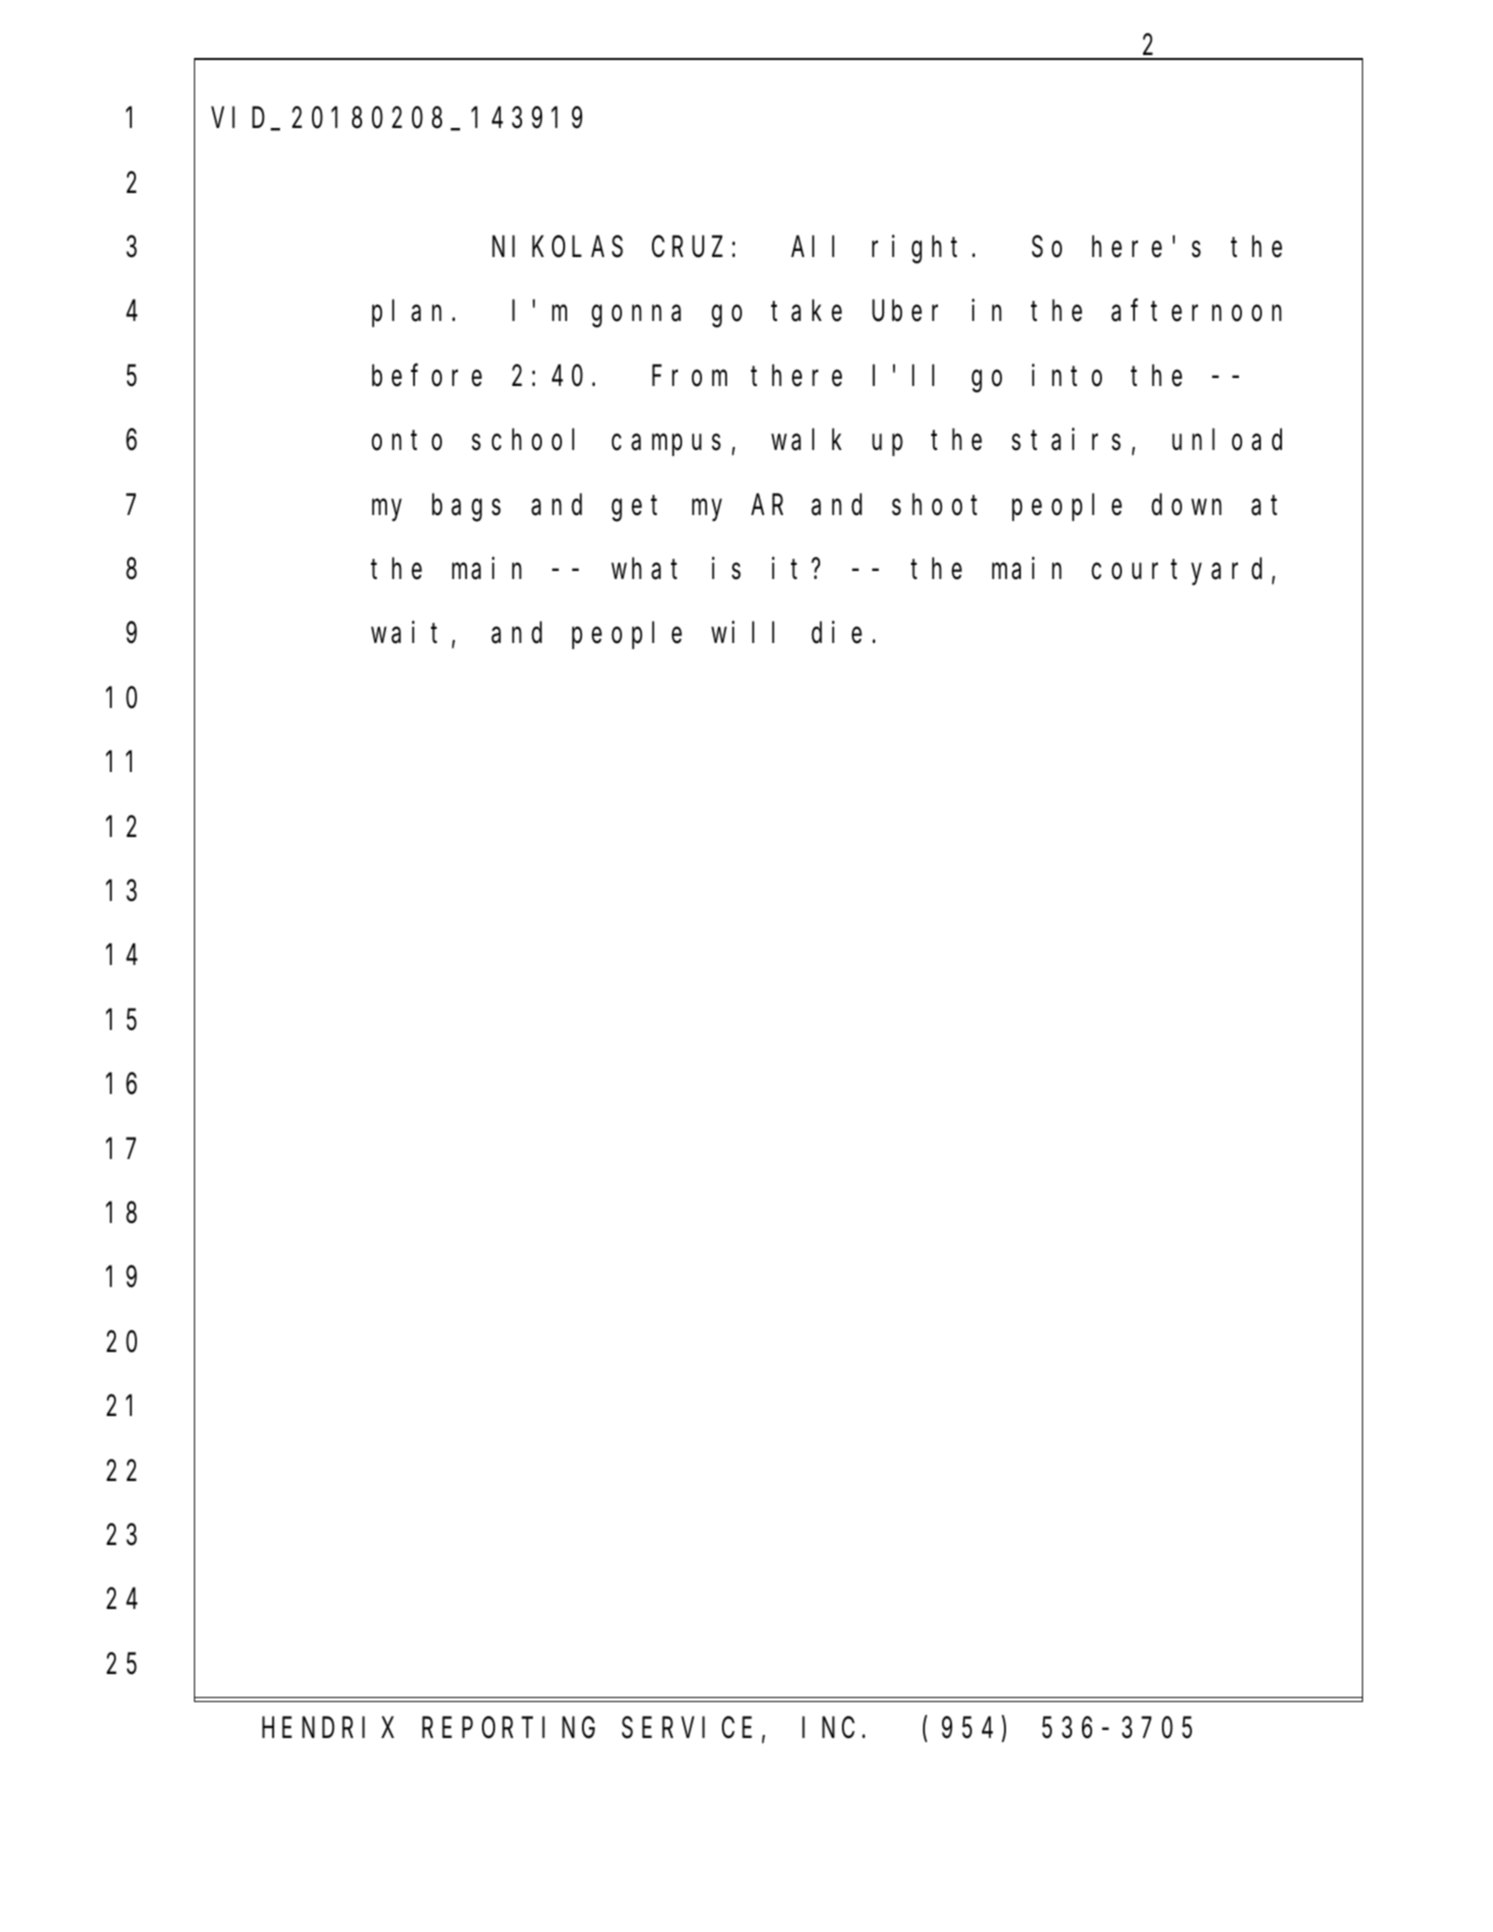 Image resolution: width=1493 pixels, height=1932 pixels. Describe the element at coordinates (427, 376) in the document. I see `before` at that location.
